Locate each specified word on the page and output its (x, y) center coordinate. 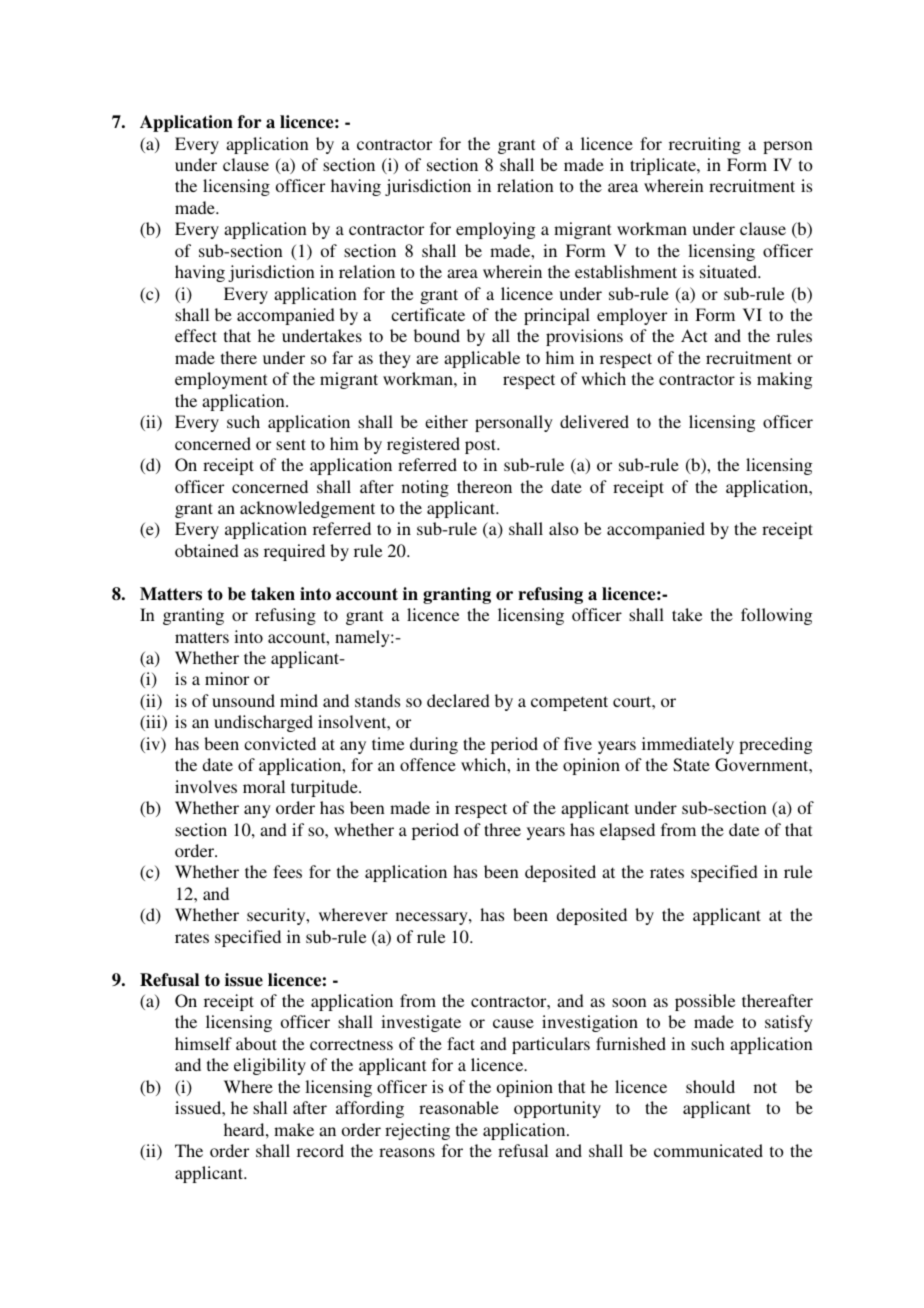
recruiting (705, 145)
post (482, 446)
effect (196, 335)
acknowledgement (307, 509)
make (294, 1129)
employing (495, 230)
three (502, 829)
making (784, 380)
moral (264, 786)
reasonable (459, 1107)
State (691, 765)
